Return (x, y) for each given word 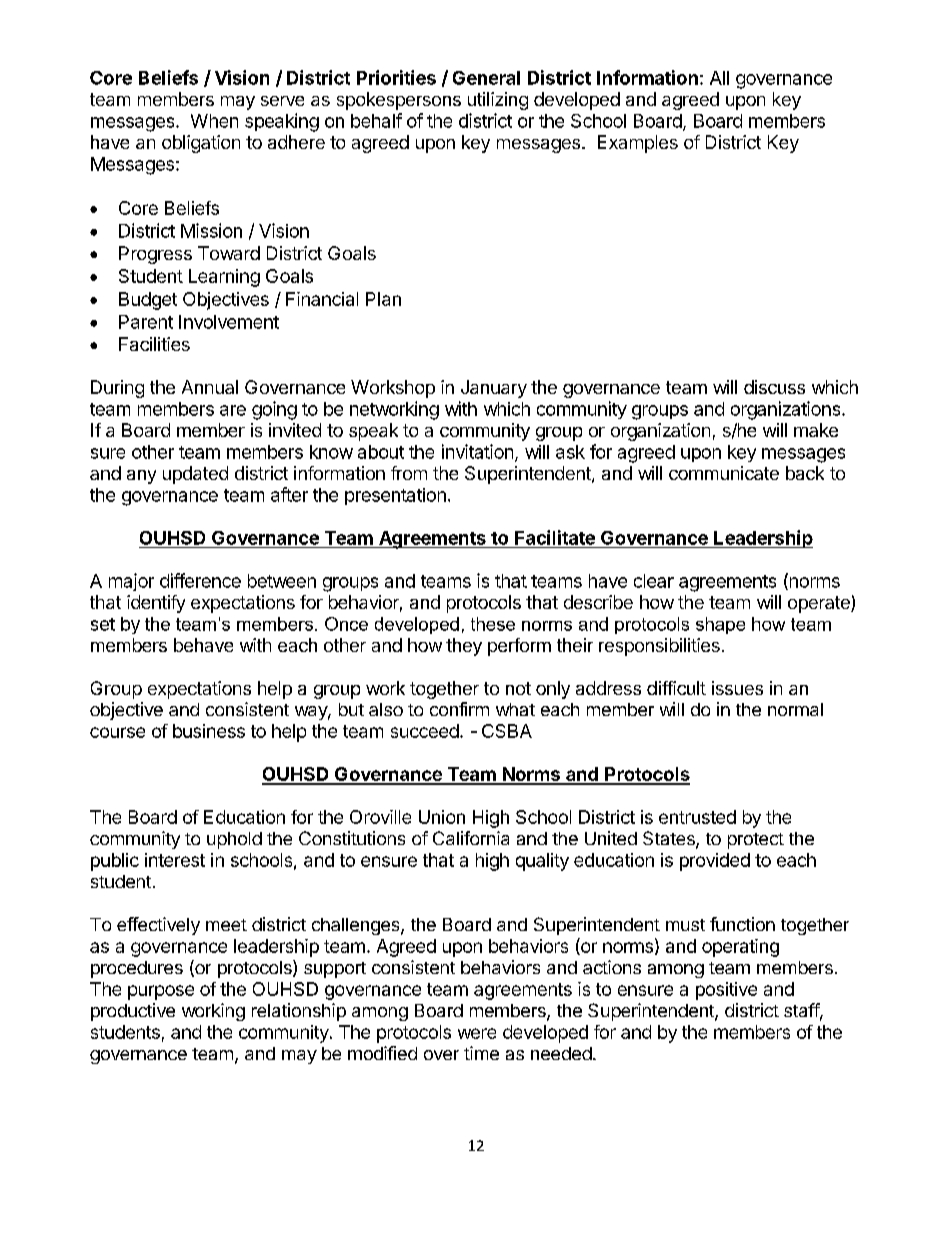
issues (737, 688)
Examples (638, 144)
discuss (774, 387)
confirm (459, 709)
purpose (161, 992)
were (477, 1033)
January (494, 389)
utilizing (498, 101)
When (214, 121)
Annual (210, 387)
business (209, 731)
